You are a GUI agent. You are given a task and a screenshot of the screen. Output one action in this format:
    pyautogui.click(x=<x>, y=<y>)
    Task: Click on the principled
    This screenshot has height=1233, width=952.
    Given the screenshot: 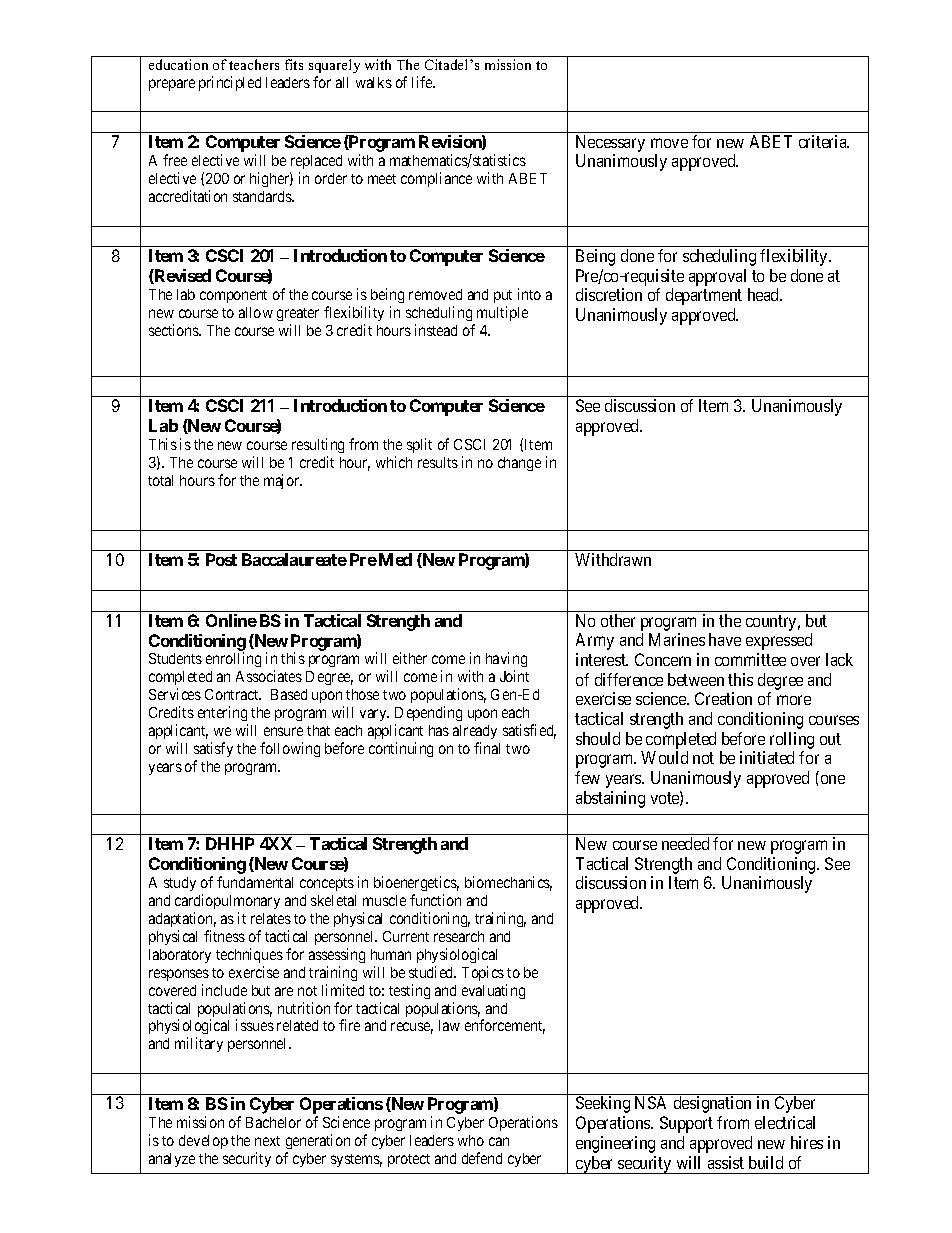 What is the action you would take?
    pyautogui.click(x=230, y=83)
